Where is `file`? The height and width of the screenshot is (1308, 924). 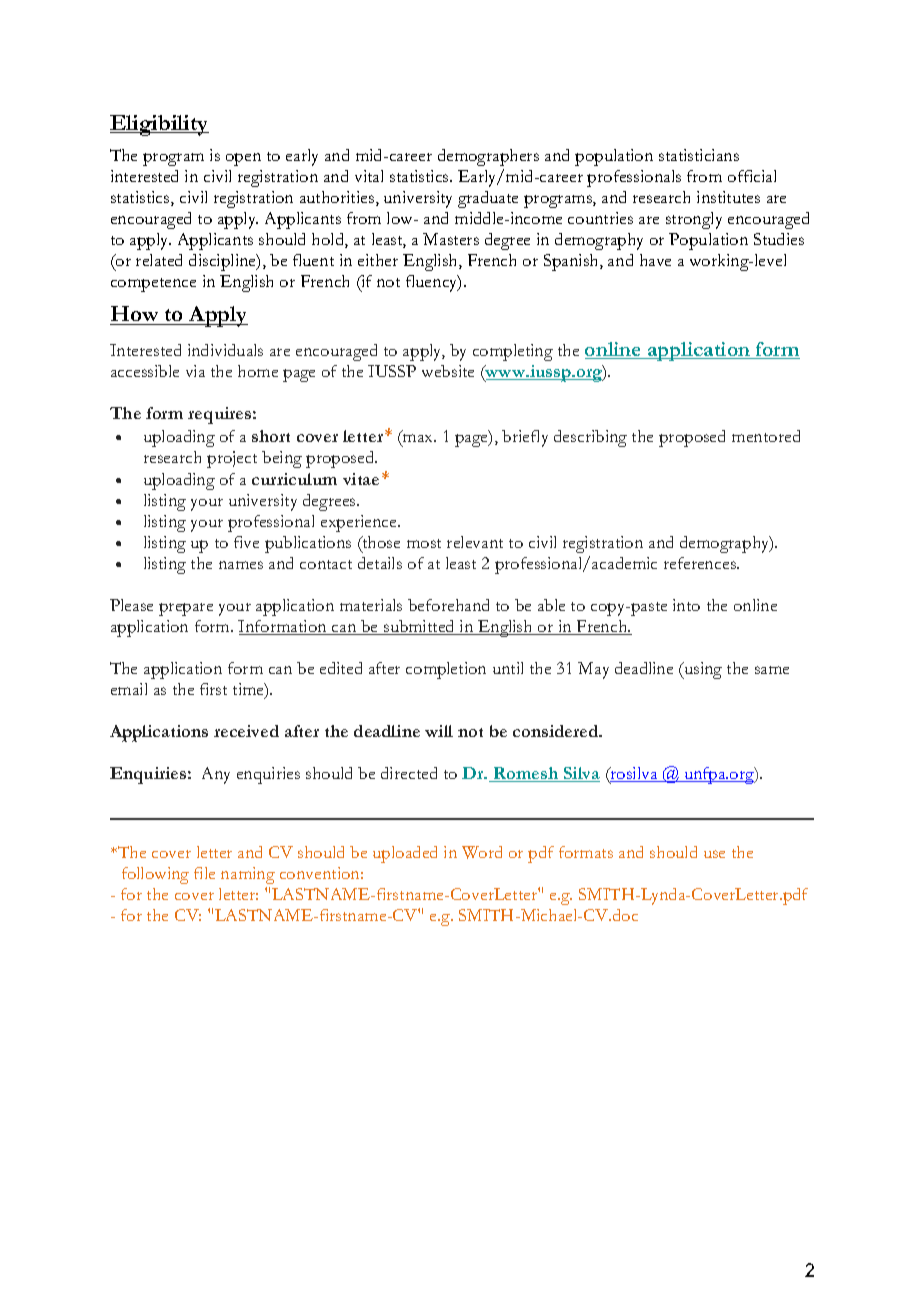
file is located at coordinates (204, 873).
